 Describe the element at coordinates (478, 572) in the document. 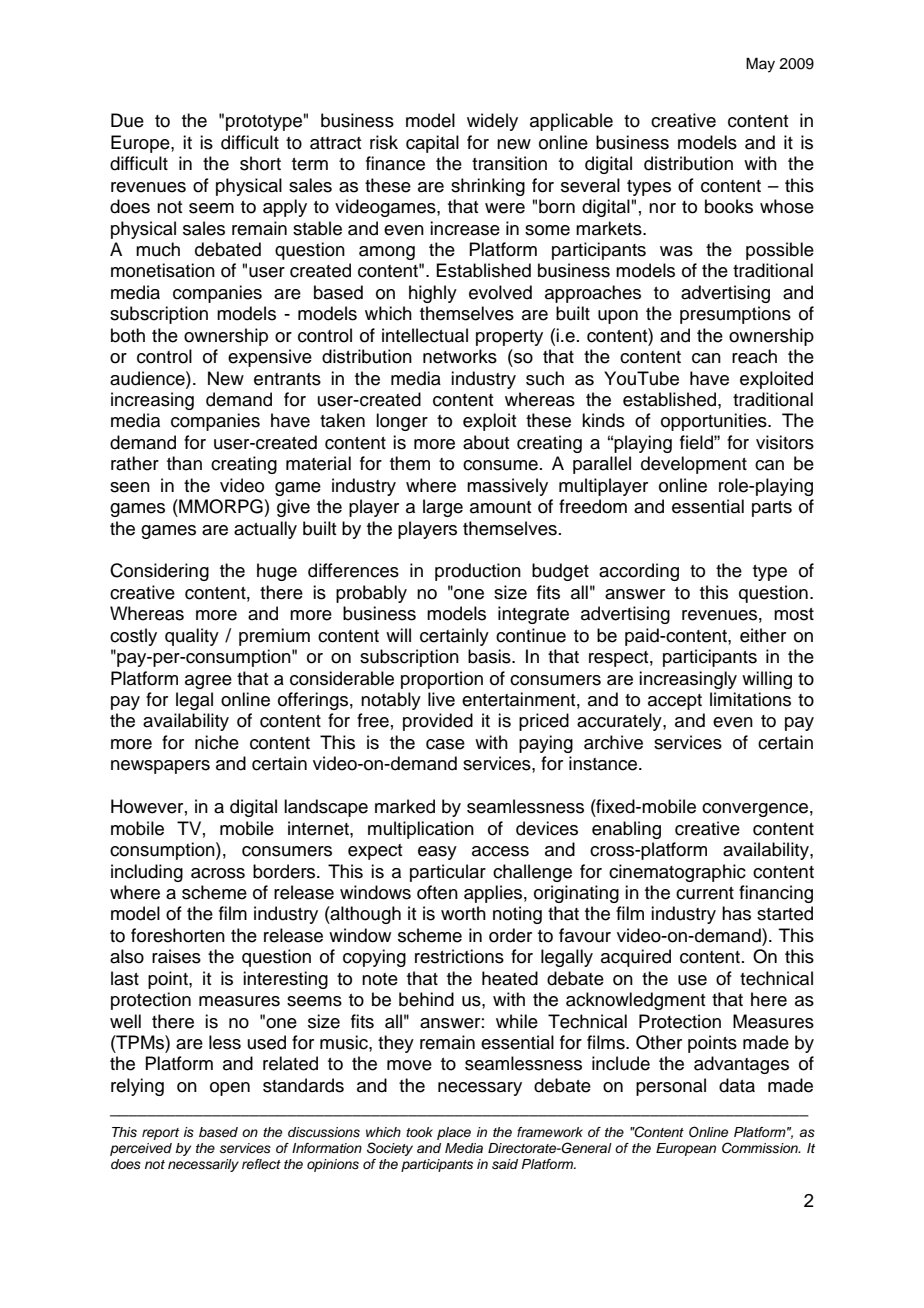

I see `production` at that location.
